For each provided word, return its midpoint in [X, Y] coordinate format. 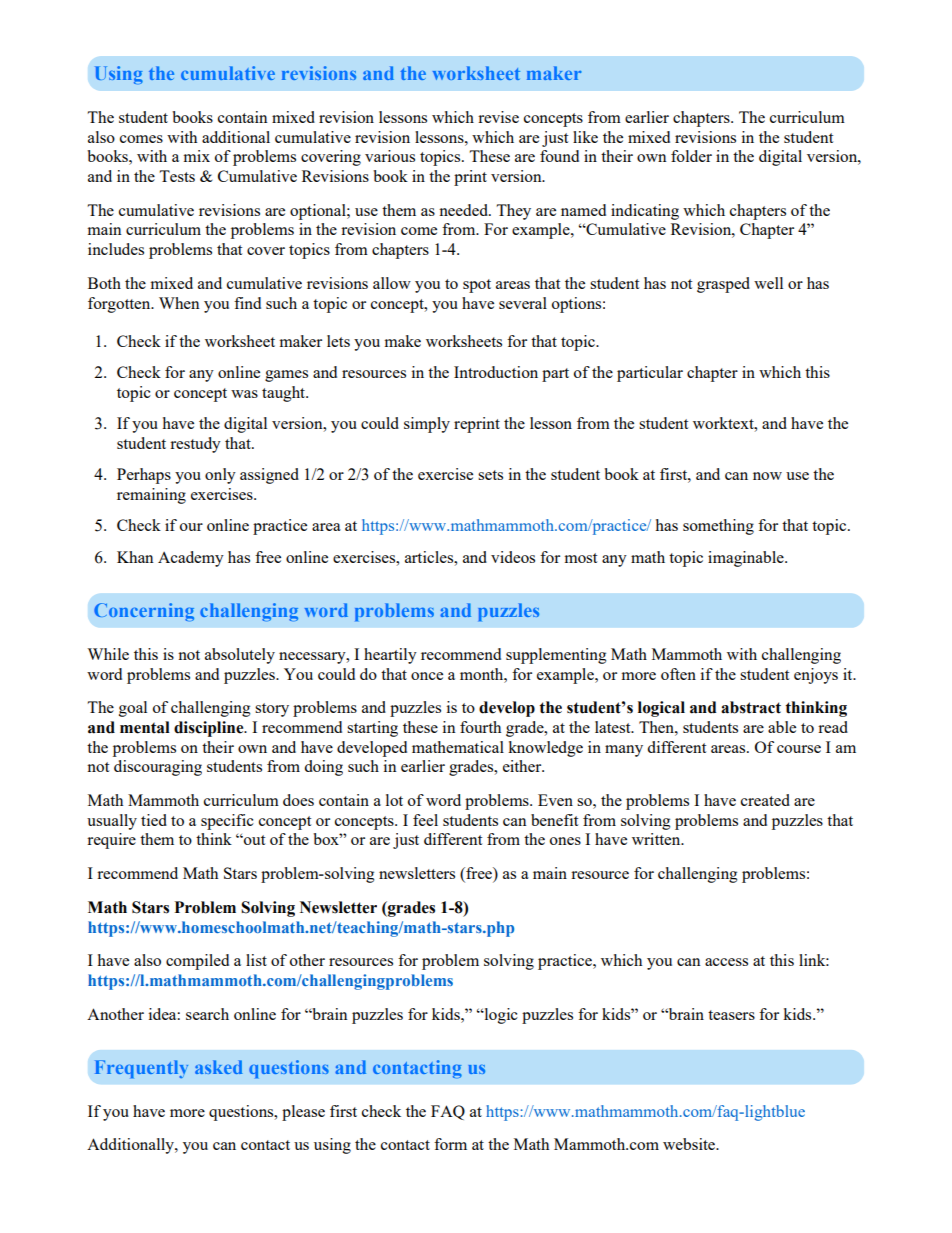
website [690, 1144]
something [718, 527]
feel [425, 820]
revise [498, 117]
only [220, 476]
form [450, 1144]
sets [490, 475]
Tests [177, 176]
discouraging [158, 768]
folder [691, 156]
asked [219, 1067]
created [765, 800]
